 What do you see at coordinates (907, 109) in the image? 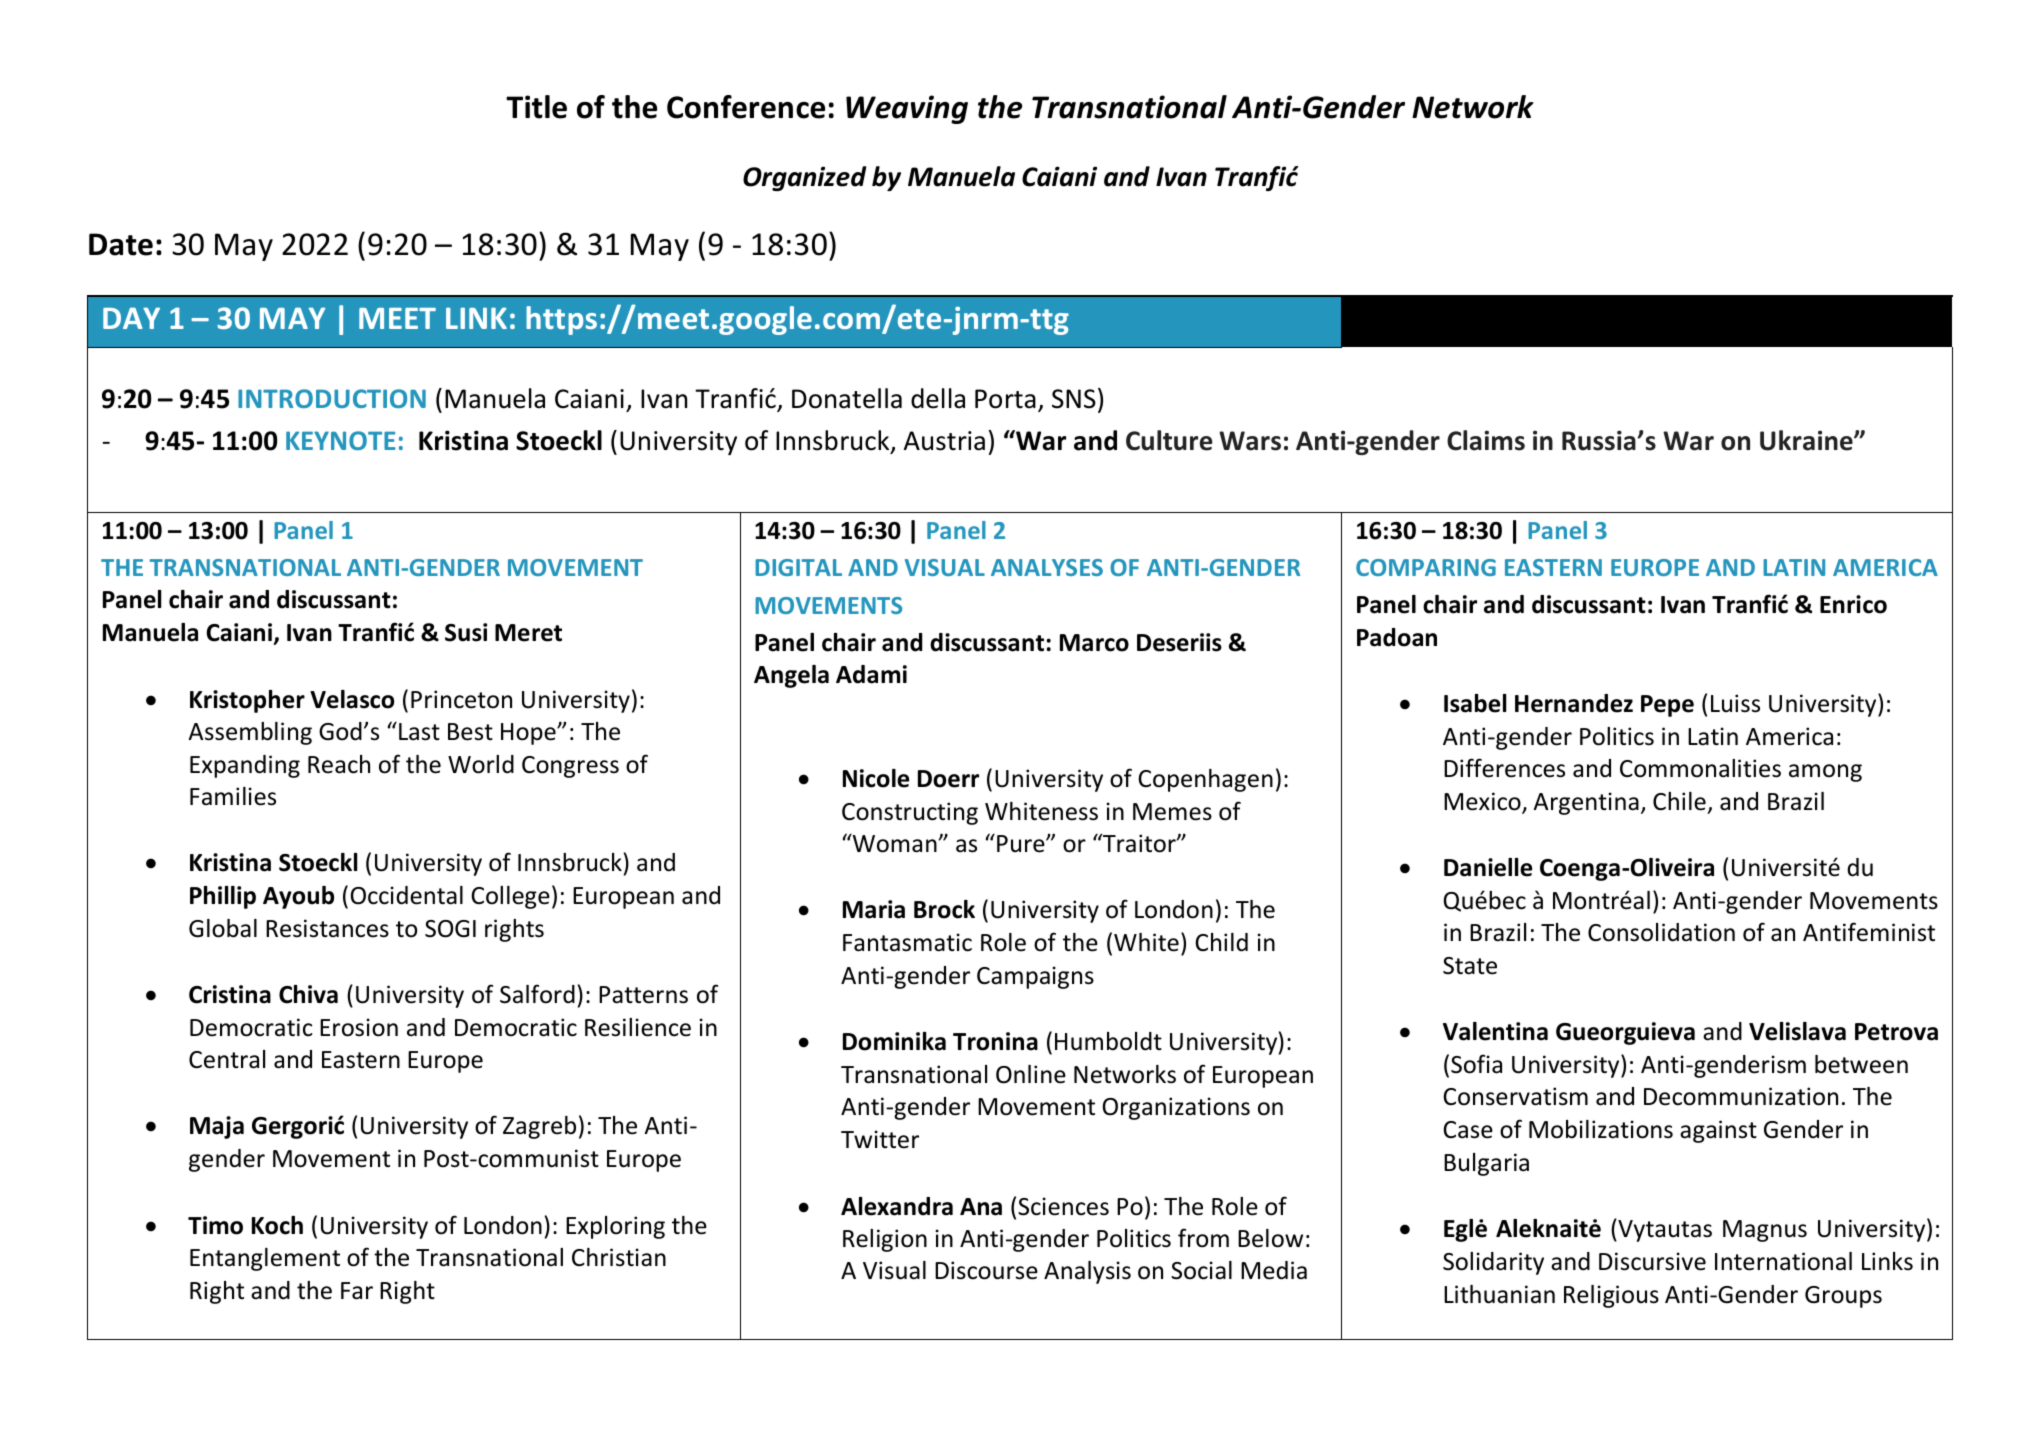
I see `Weaving` at bounding box center [907, 109].
